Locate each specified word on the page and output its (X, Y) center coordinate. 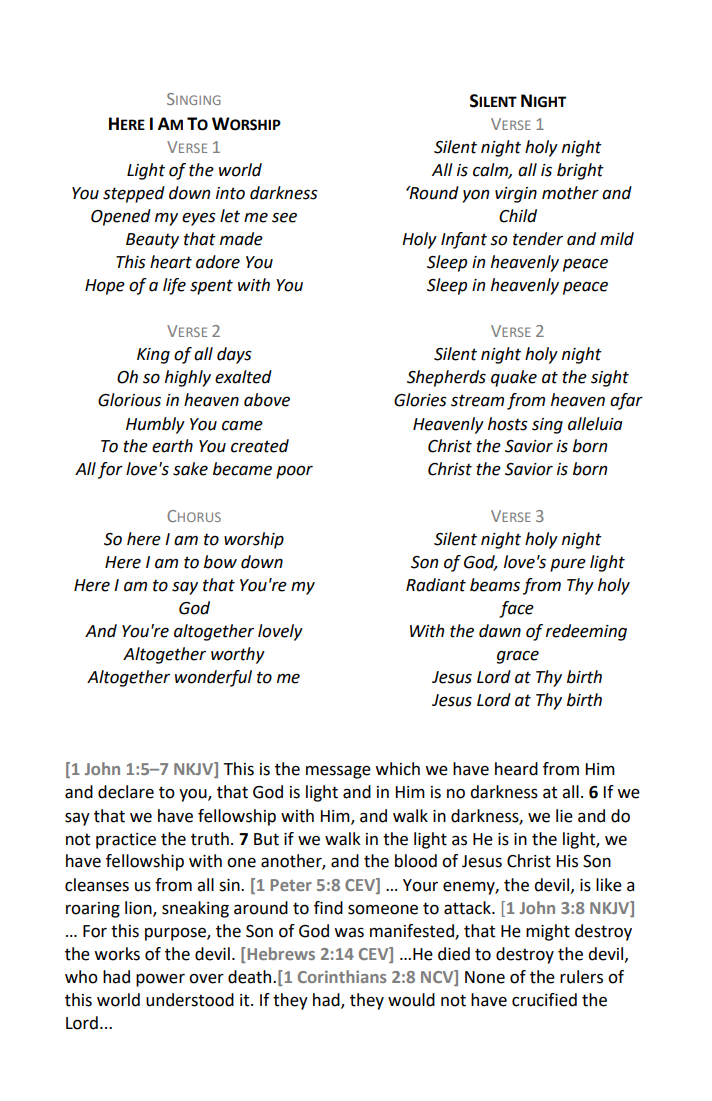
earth (172, 446)
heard (516, 769)
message (338, 772)
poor (294, 472)
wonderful (213, 678)
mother (570, 193)
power (160, 980)
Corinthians (342, 976)
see (284, 217)
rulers (581, 977)
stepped (134, 194)
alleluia (595, 424)
